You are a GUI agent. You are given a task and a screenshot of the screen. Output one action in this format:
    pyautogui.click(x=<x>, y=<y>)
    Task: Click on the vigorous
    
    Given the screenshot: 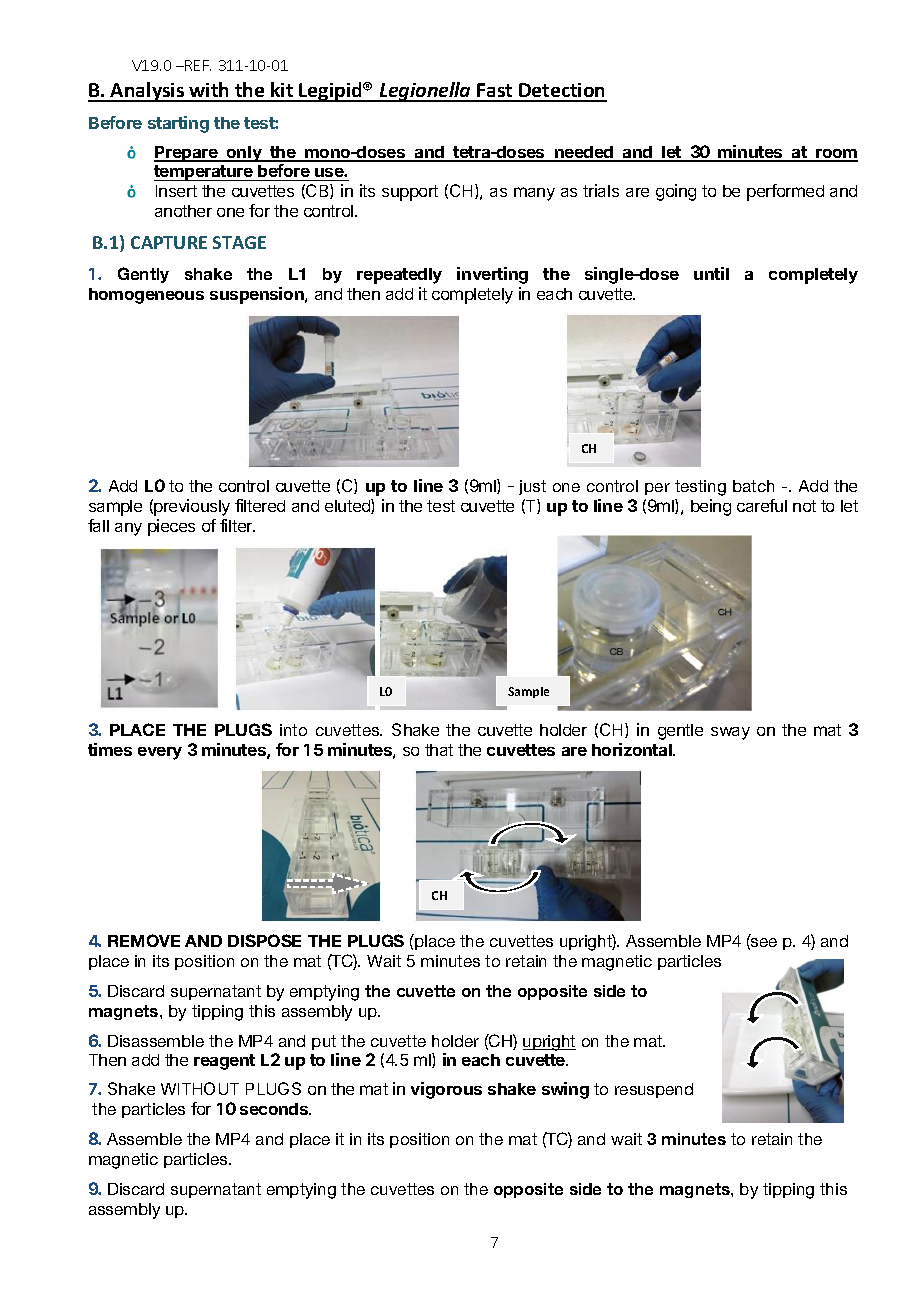 What is the action you would take?
    pyautogui.click(x=446, y=1090)
